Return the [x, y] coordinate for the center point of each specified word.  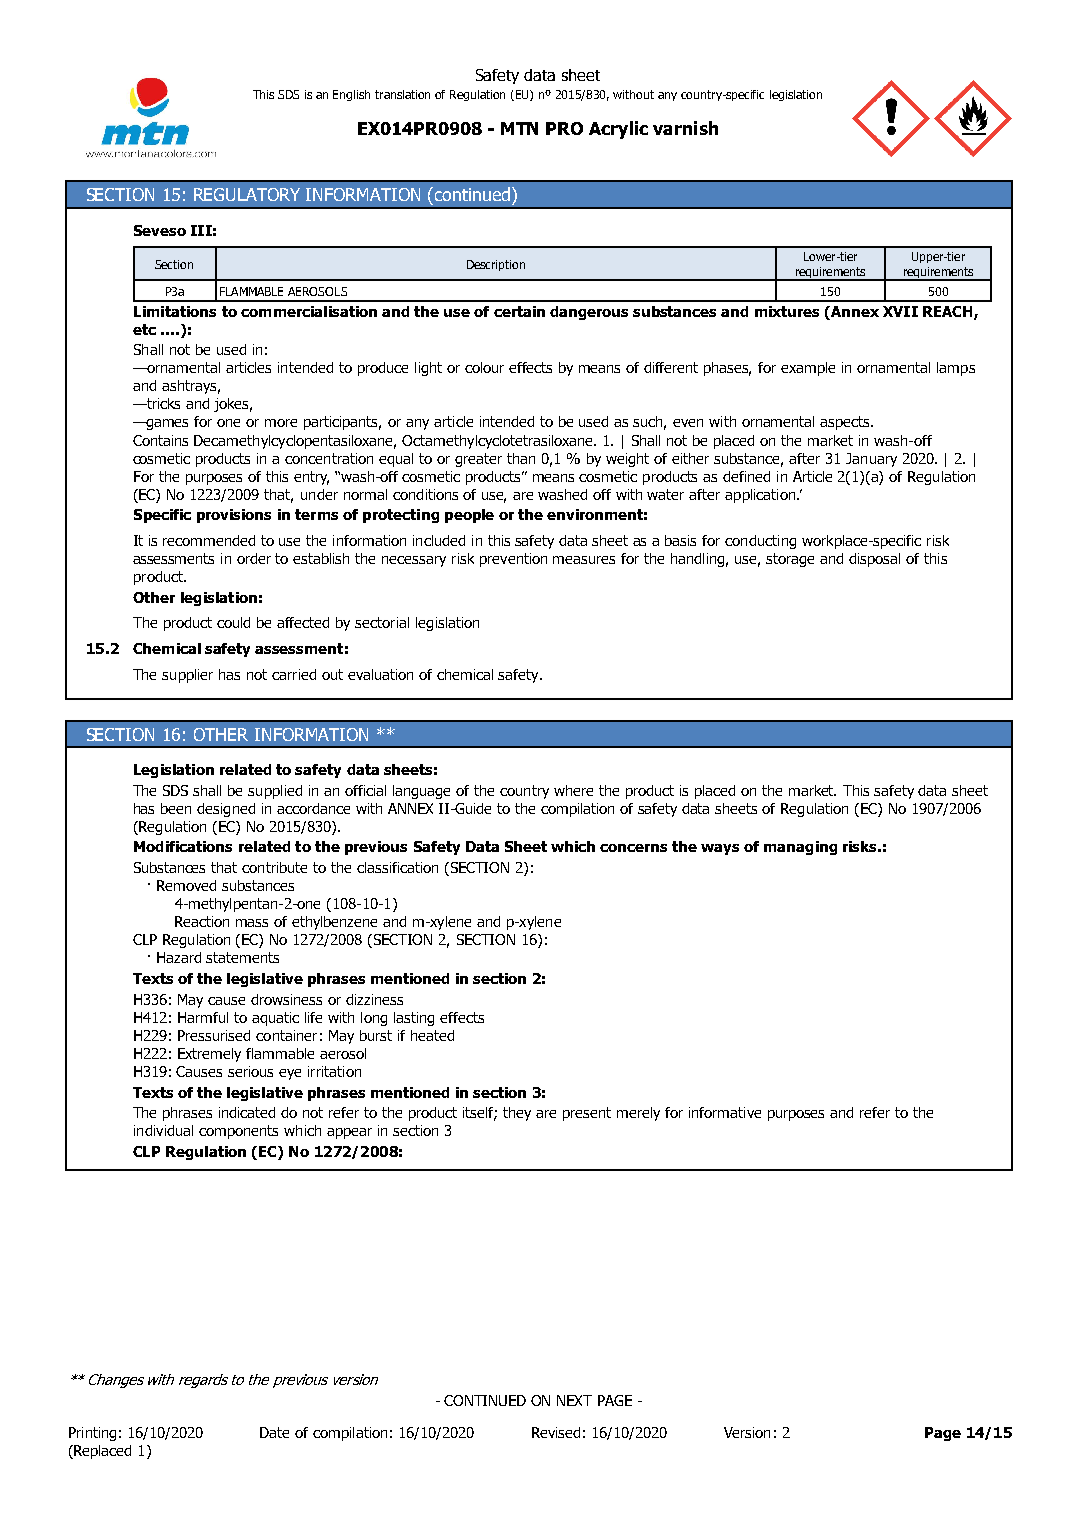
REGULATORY [247, 194]
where [573, 790]
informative [725, 1112]
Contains [160, 440]
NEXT [574, 1400]
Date [274, 1432]
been [176, 808]
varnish [685, 128]
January [871, 460]
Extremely [209, 1055]
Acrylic [618, 130]
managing [800, 848]
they [517, 1114]
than [521, 458]
